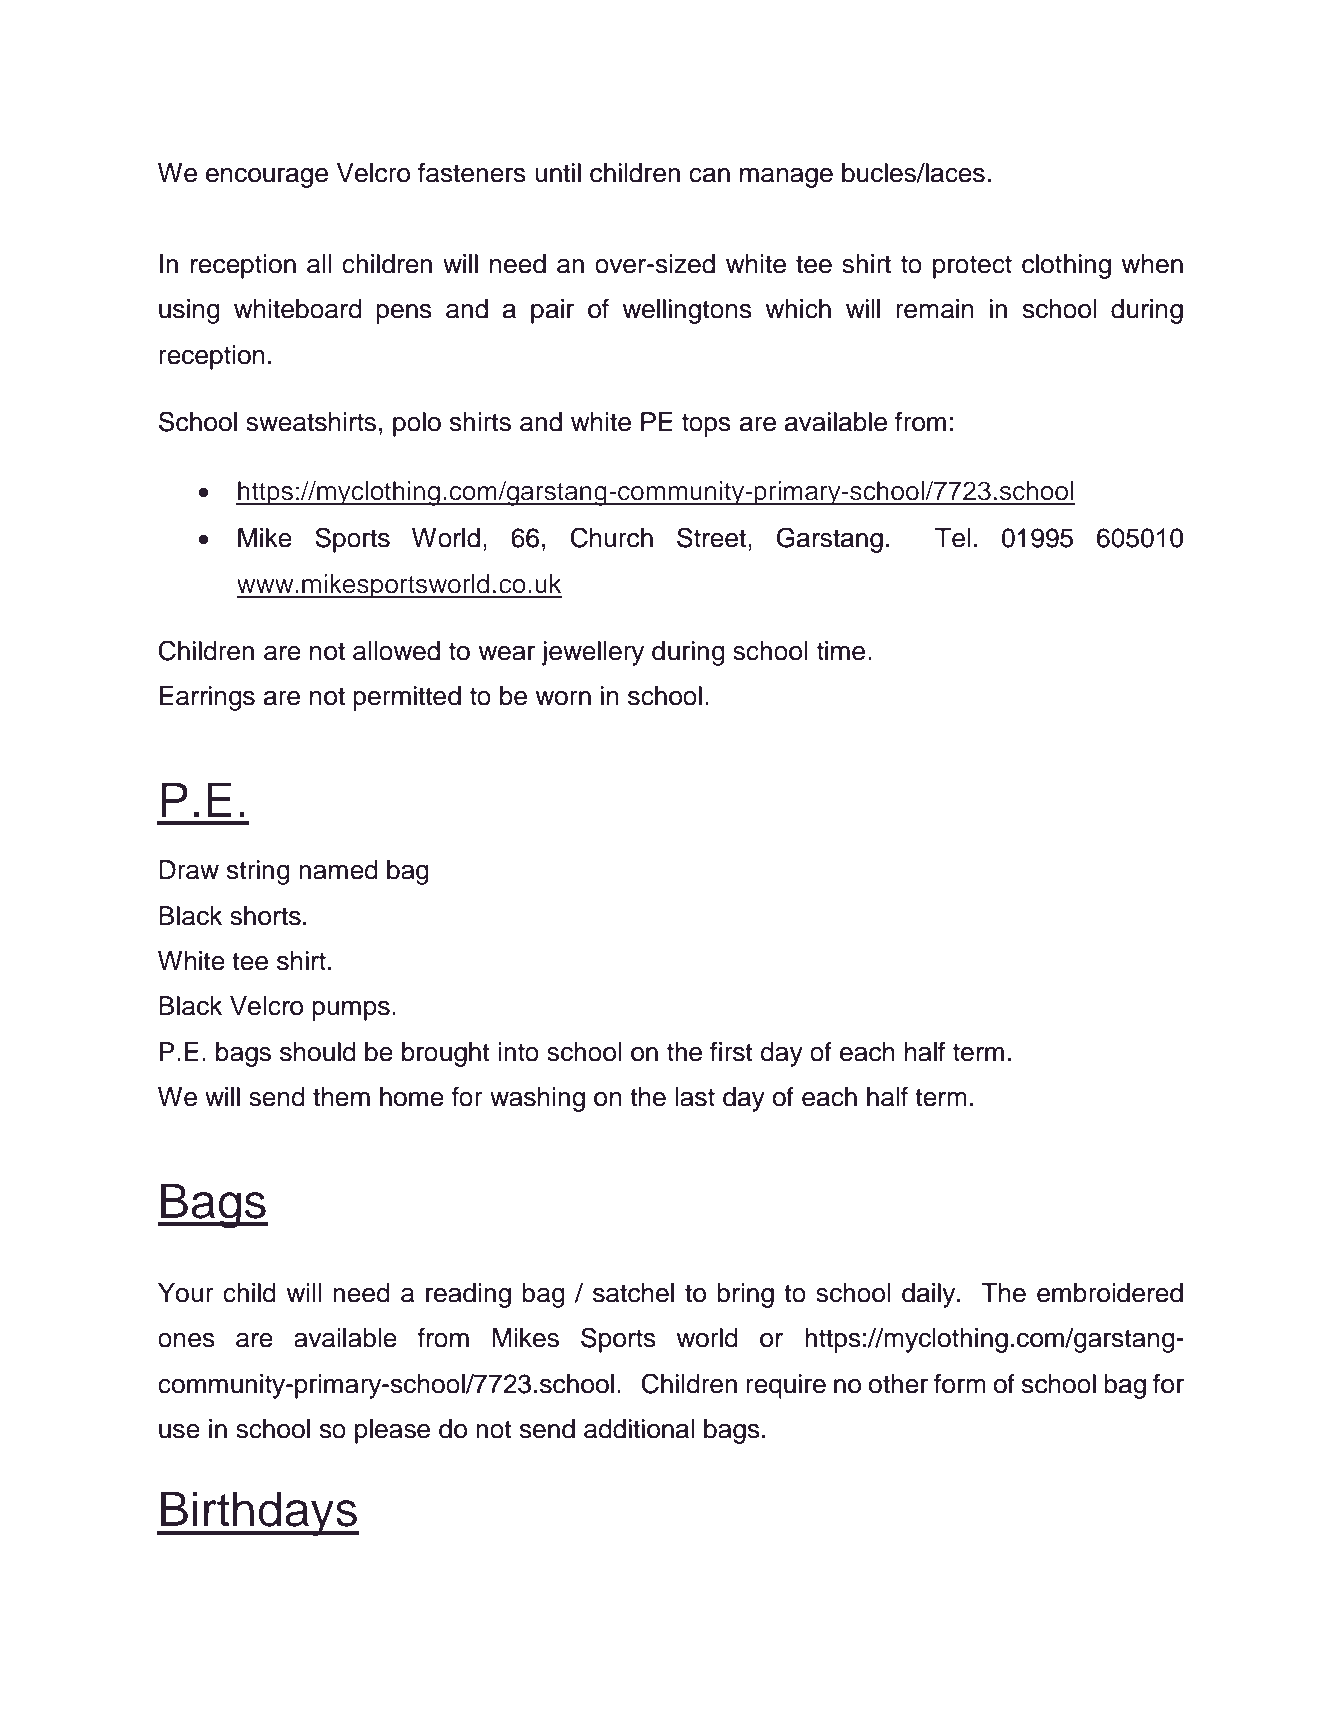 The image size is (1342, 1736). What do you see at coordinates (709, 175) in the screenshot?
I see `can` at bounding box center [709, 175].
